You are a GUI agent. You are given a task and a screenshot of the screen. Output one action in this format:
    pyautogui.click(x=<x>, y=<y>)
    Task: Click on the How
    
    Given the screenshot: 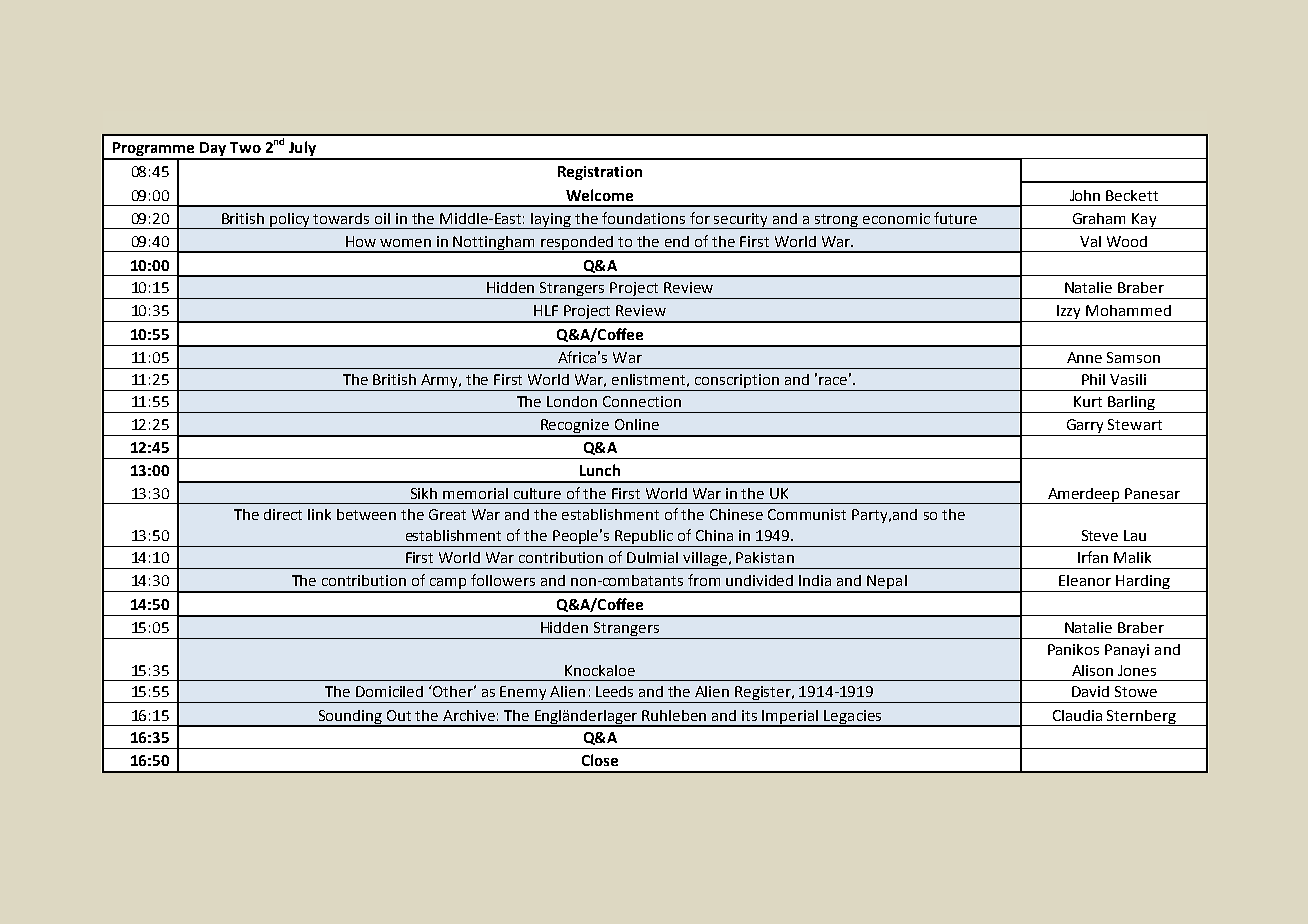 What is the action you would take?
    pyautogui.click(x=361, y=241)
